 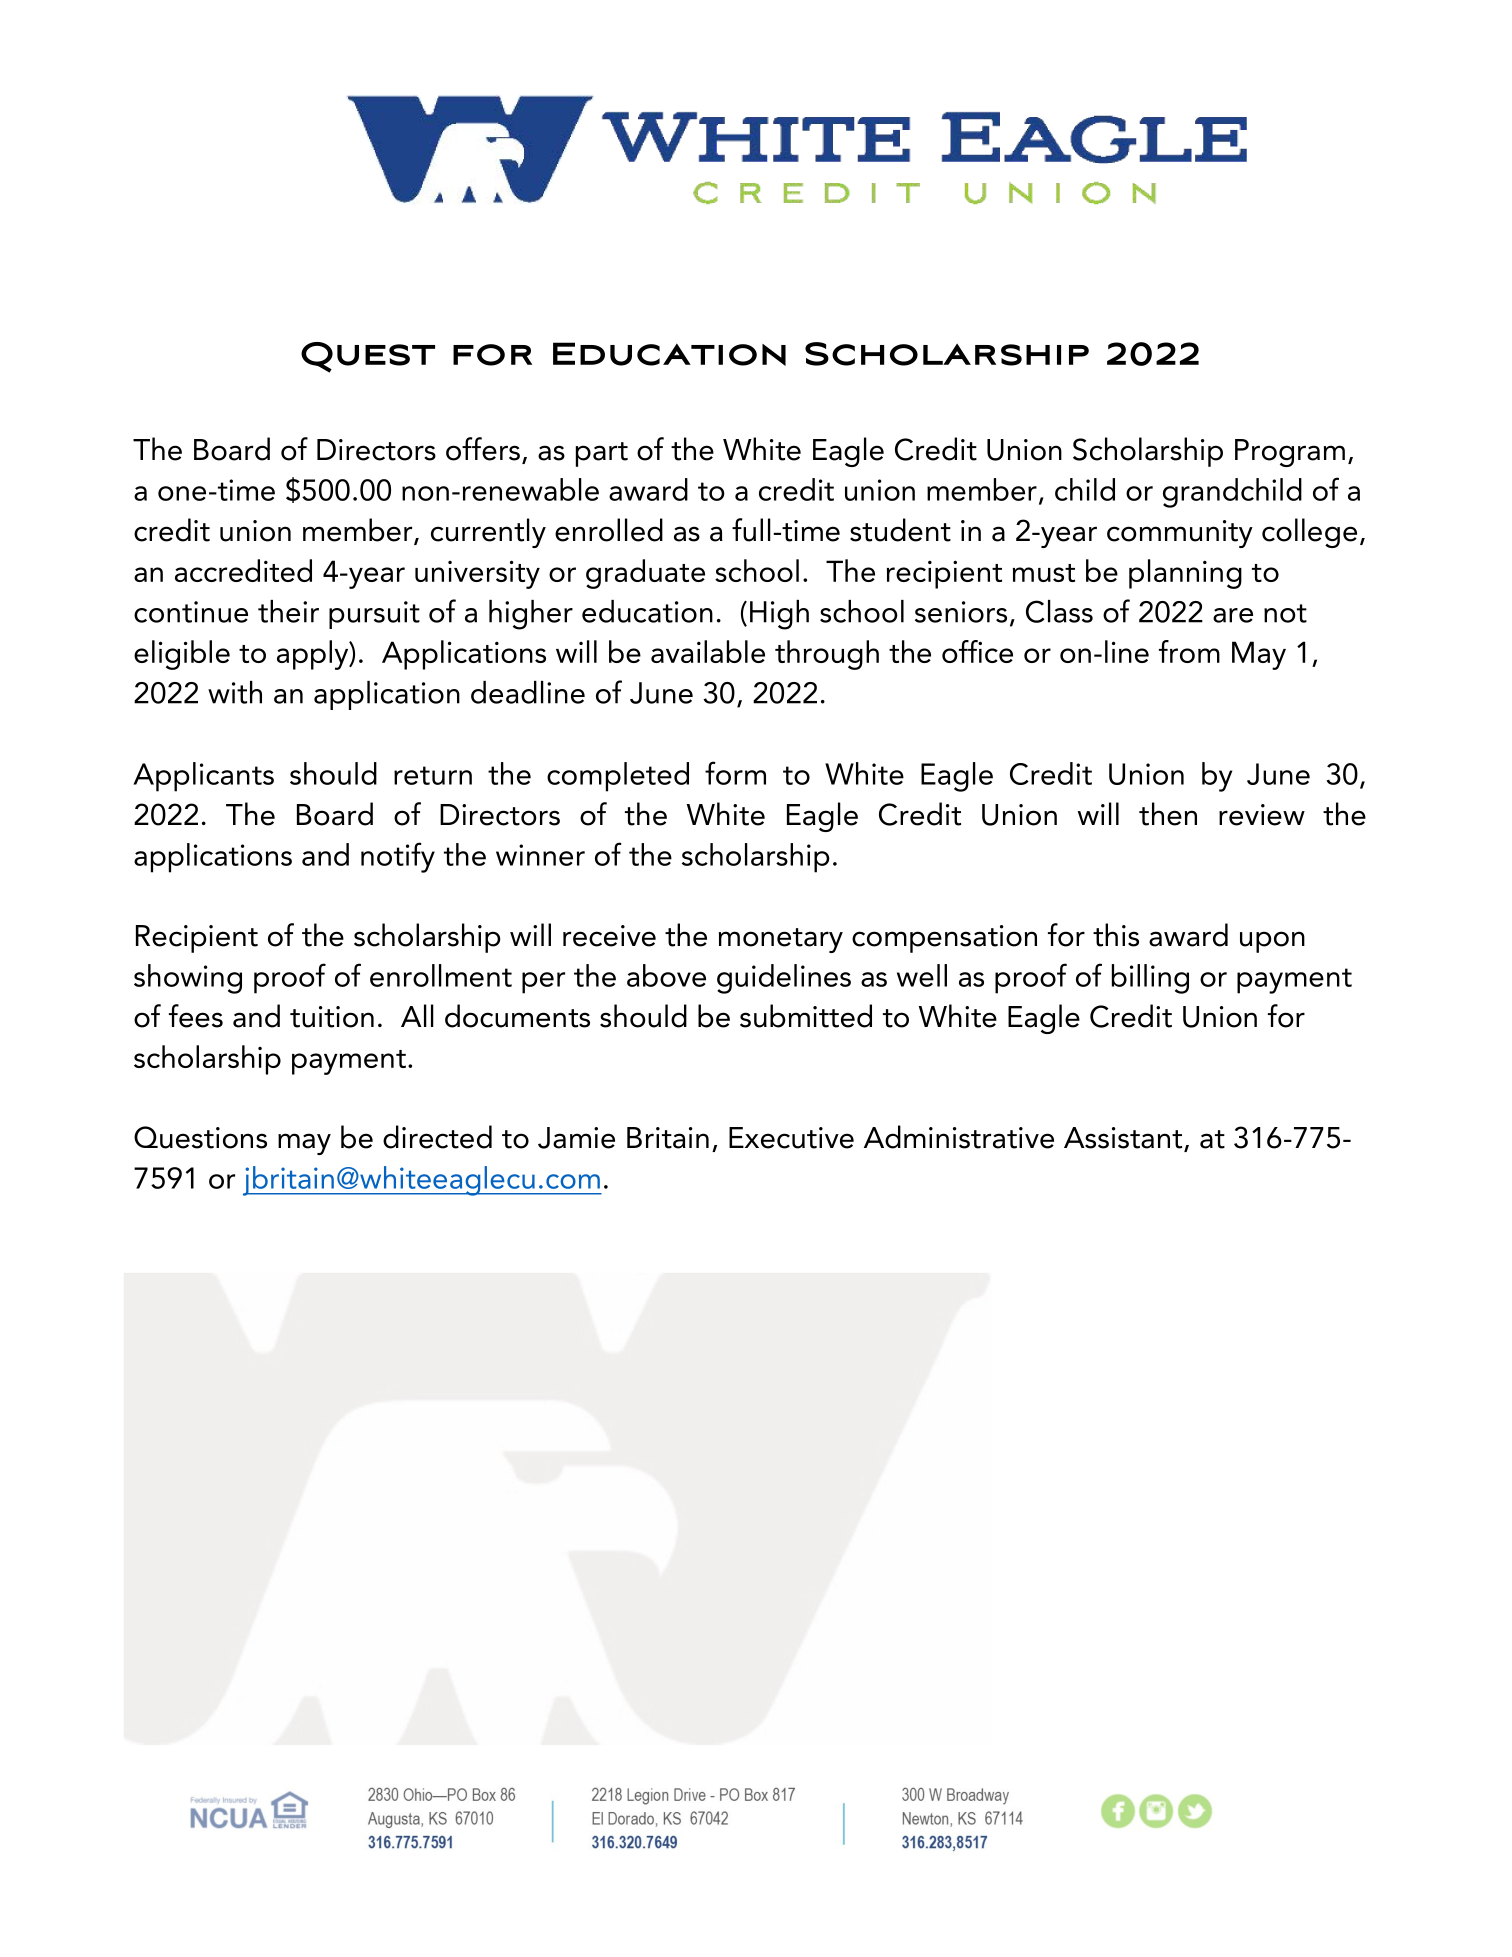 I want to click on Executive, so click(x=791, y=1138).
